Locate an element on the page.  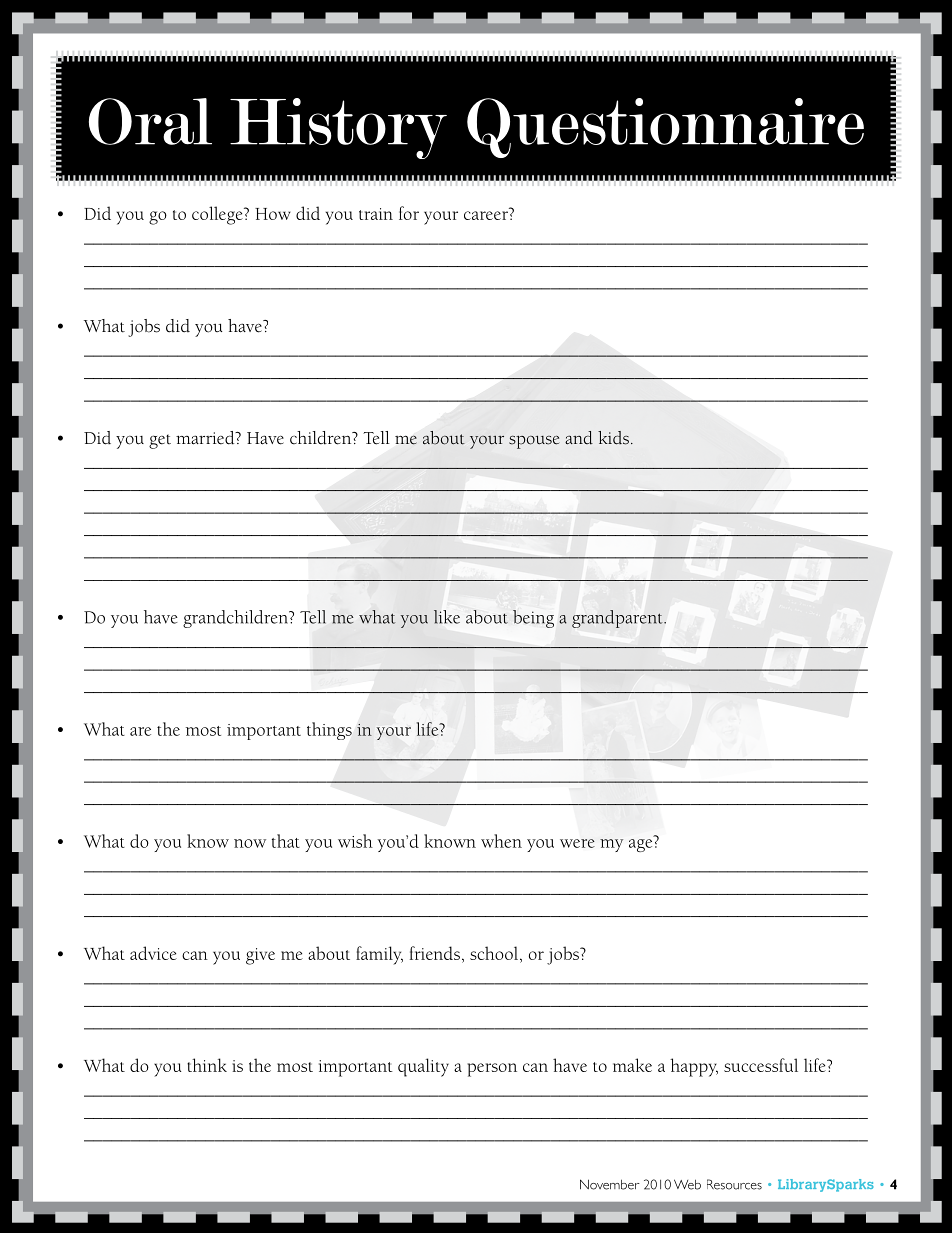
person is located at coordinates (492, 1070).
